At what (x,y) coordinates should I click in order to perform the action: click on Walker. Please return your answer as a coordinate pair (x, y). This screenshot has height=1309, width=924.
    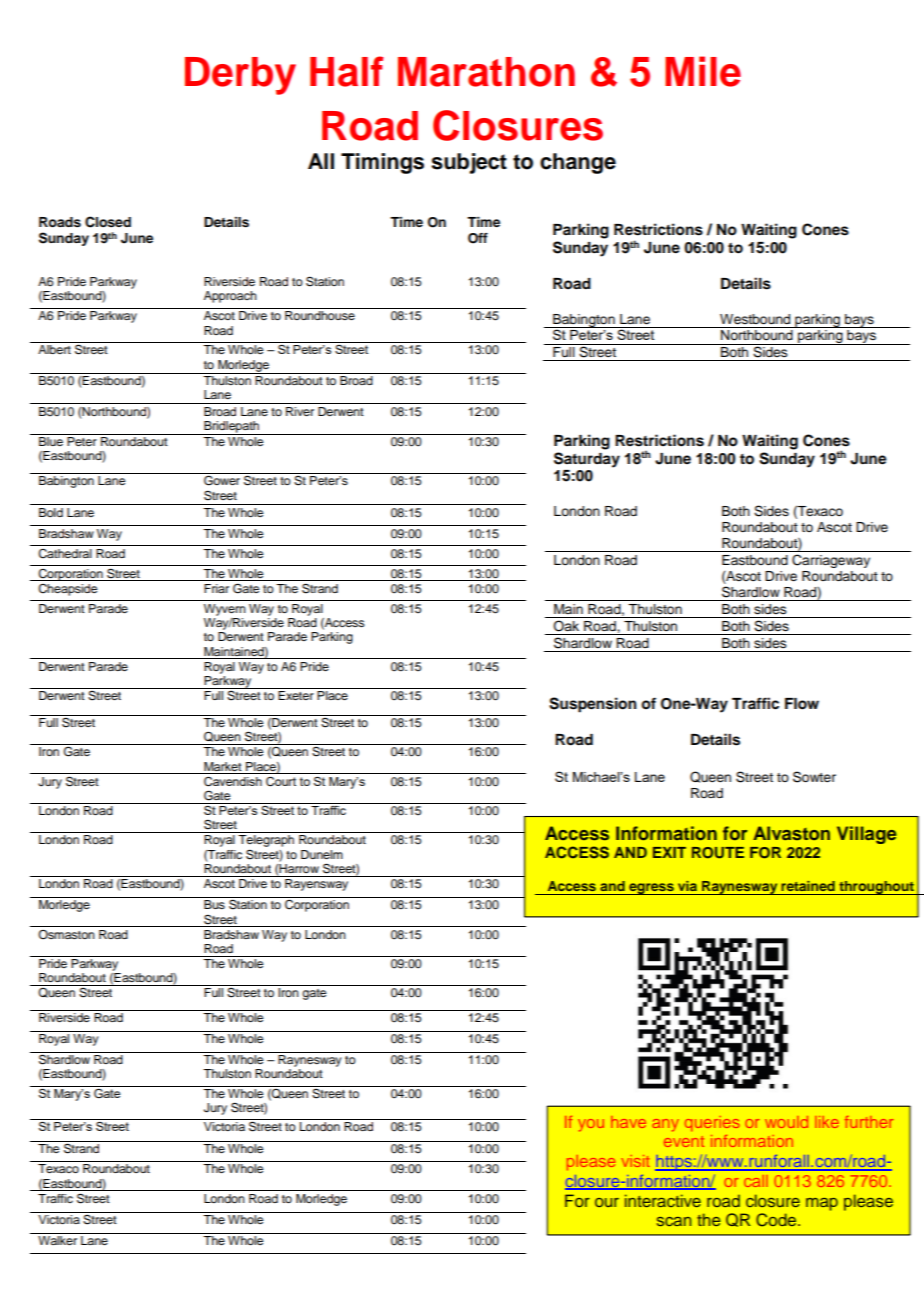
    Looking at the image, I should click on (57, 1240).
